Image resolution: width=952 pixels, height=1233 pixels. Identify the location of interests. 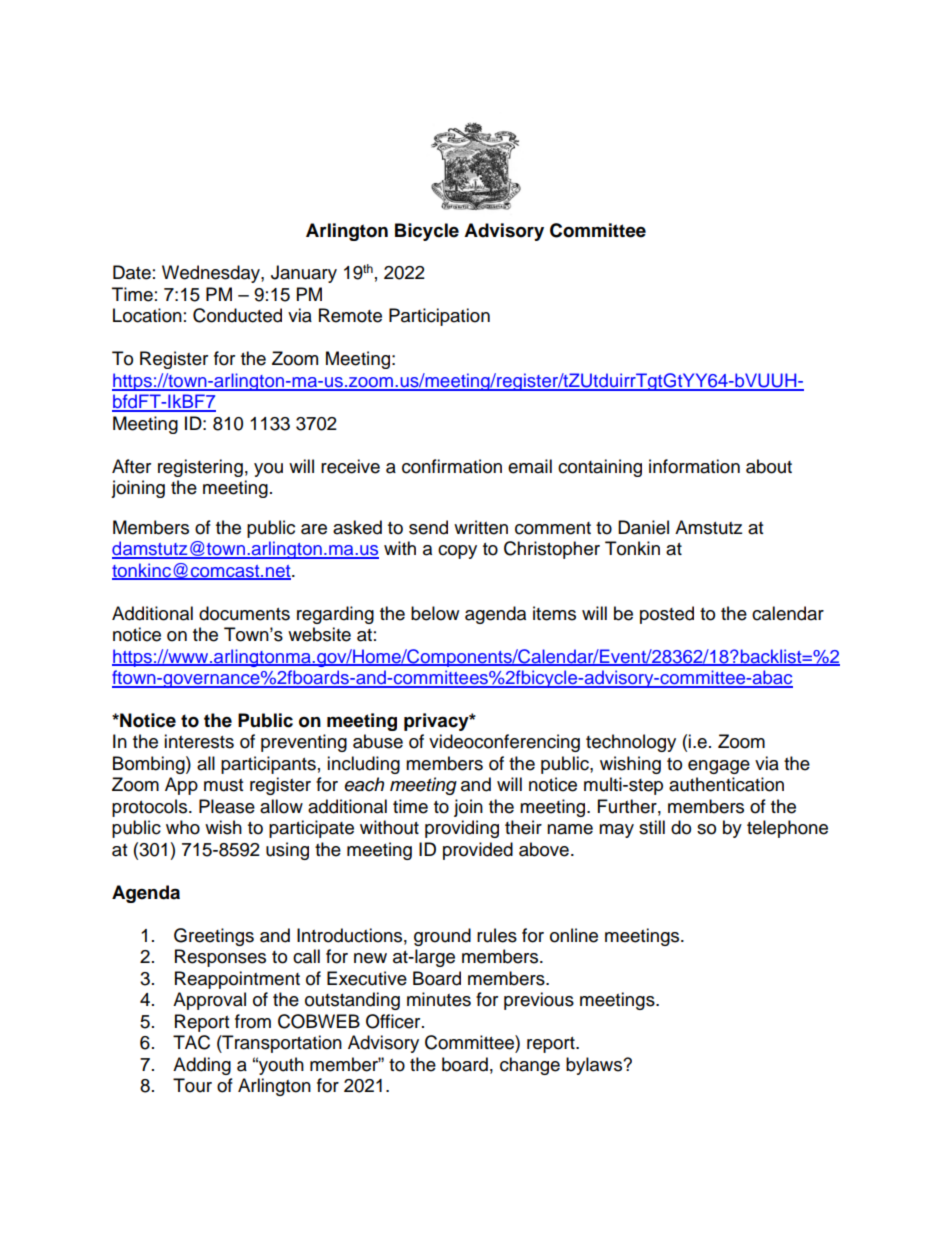
(199, 741).
